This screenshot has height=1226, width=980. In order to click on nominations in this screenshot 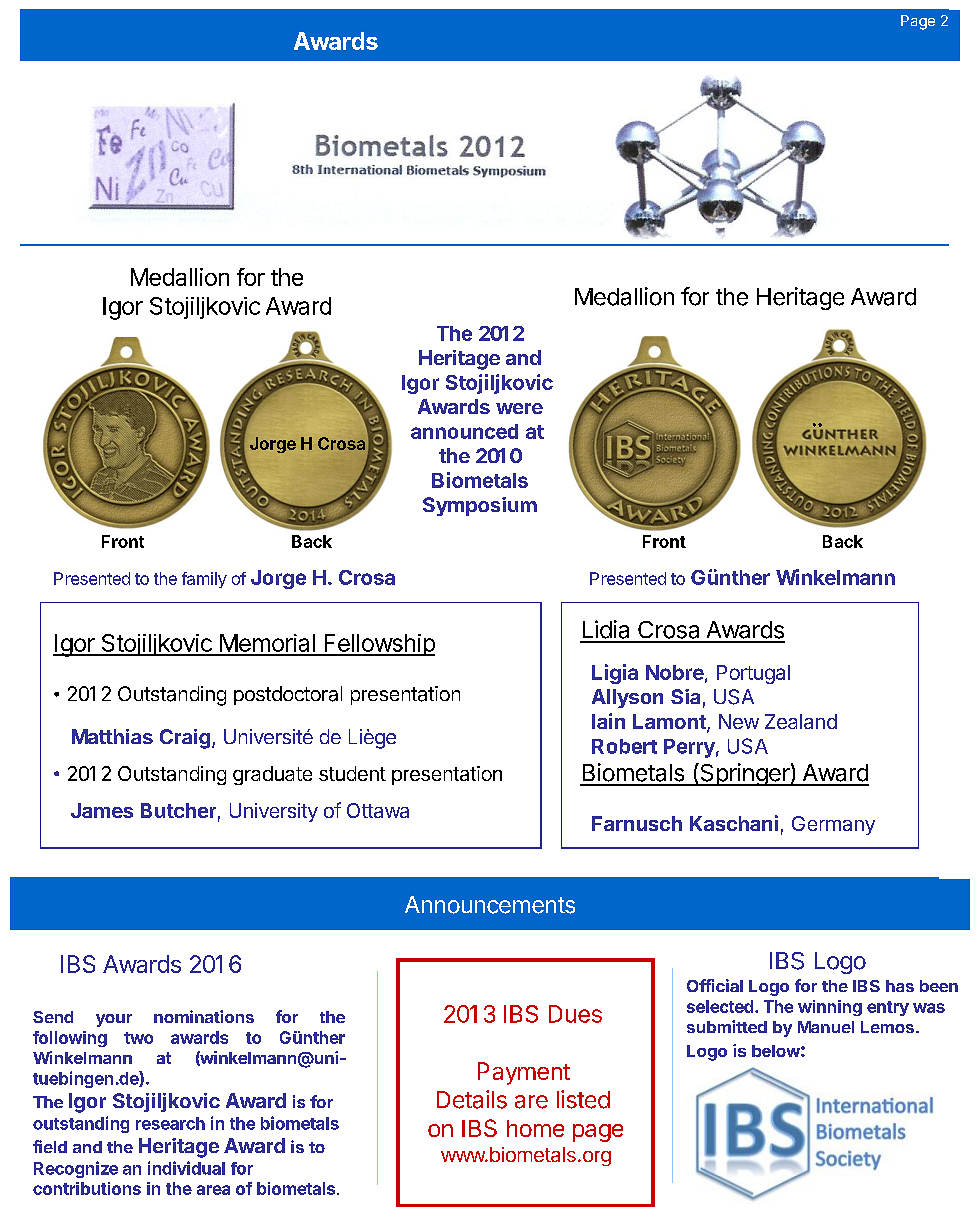, I will do `click(204, 1016)`.
